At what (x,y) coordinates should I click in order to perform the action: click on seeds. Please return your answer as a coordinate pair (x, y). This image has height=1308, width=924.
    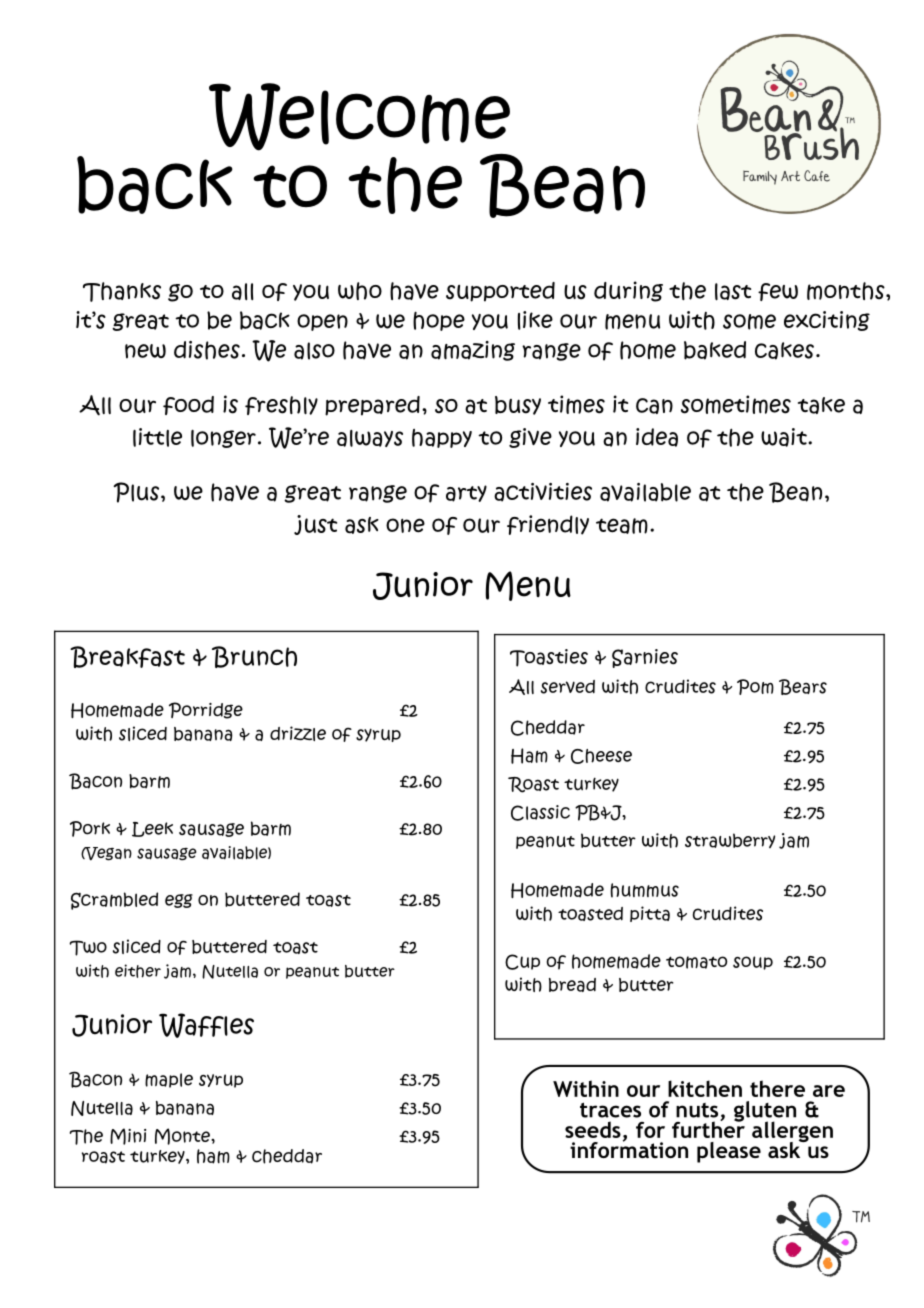
    Looking at the image, I should click on (593, 1129).
